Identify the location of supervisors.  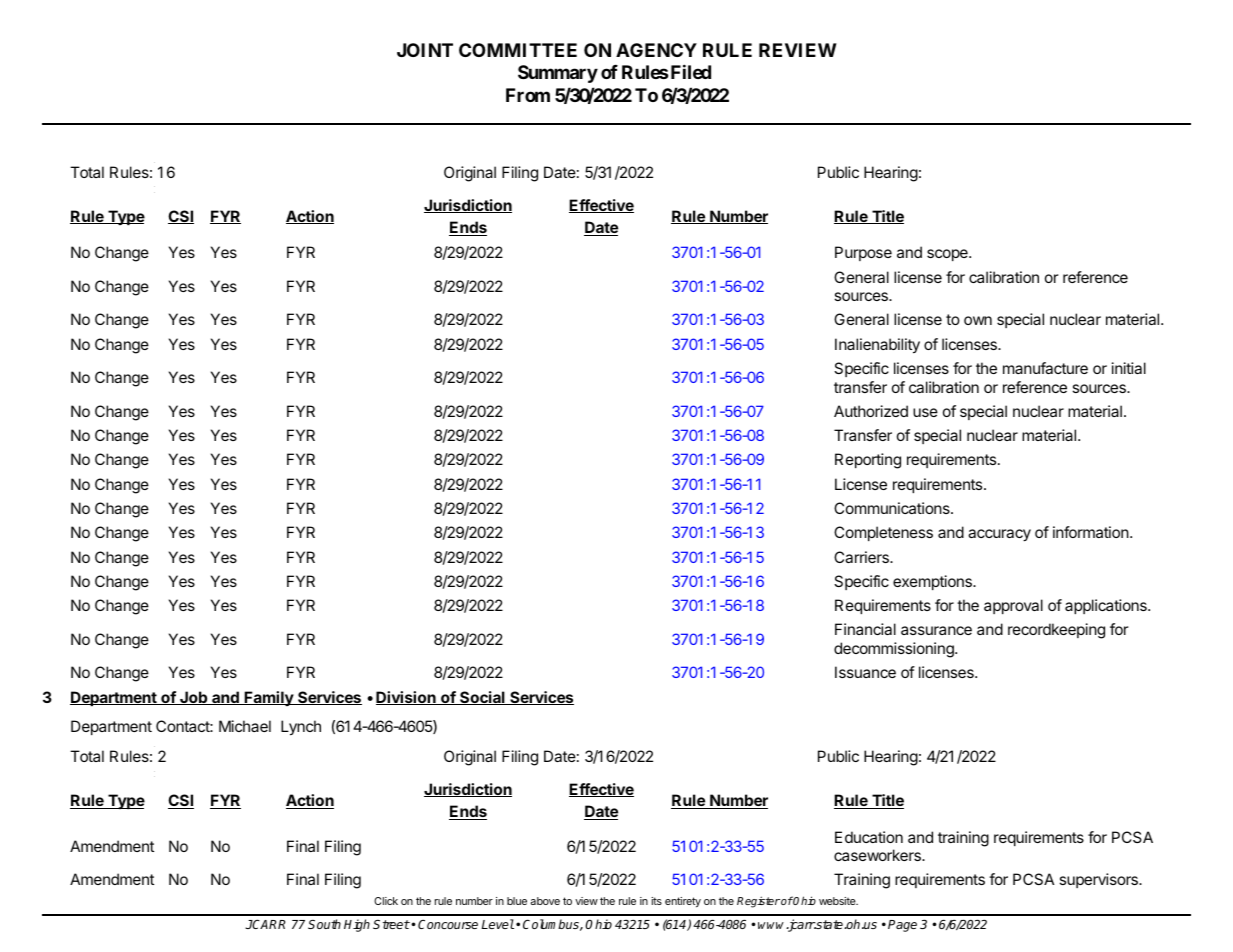
(1099, 880).
